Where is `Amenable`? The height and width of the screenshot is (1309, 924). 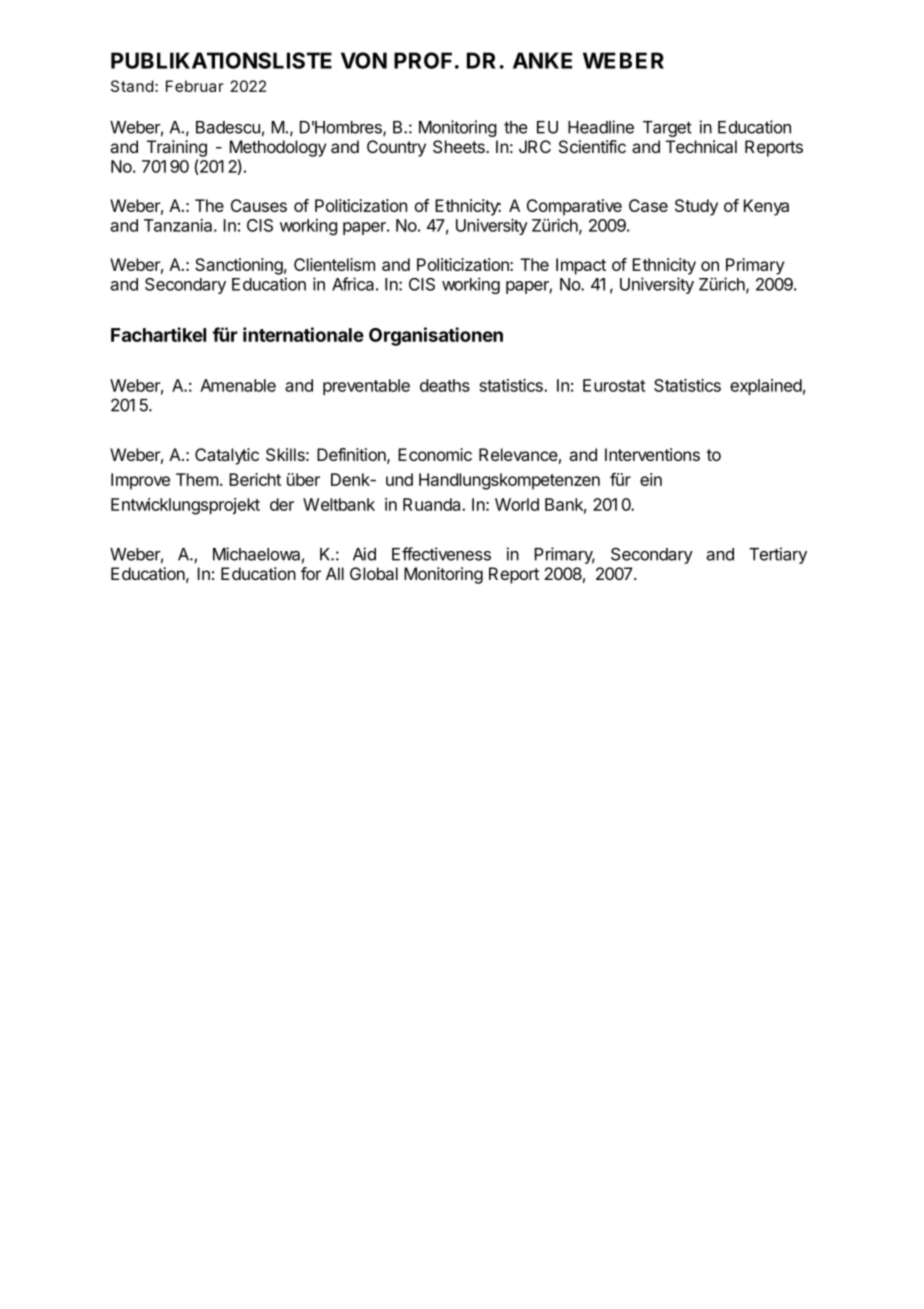 Amenable is located at coordinates (238, 385).
